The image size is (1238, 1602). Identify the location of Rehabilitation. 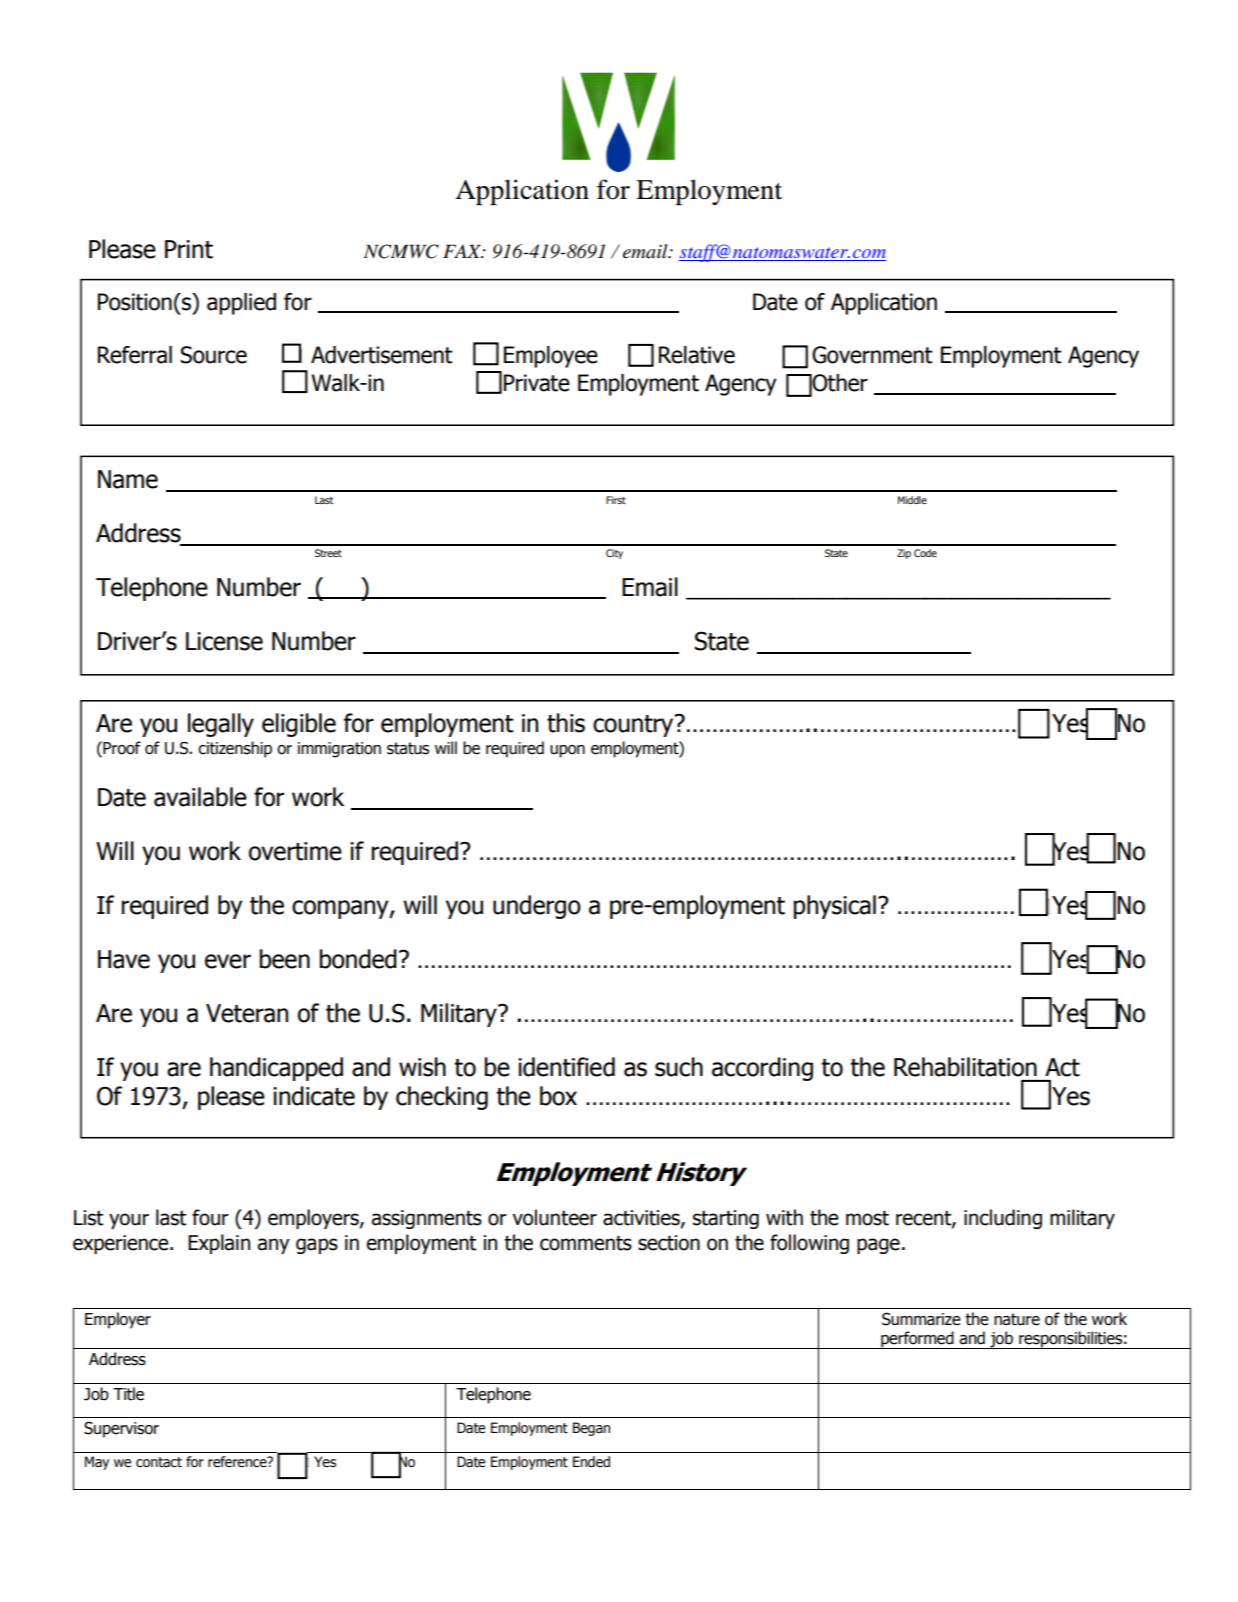
(965, 1067).
